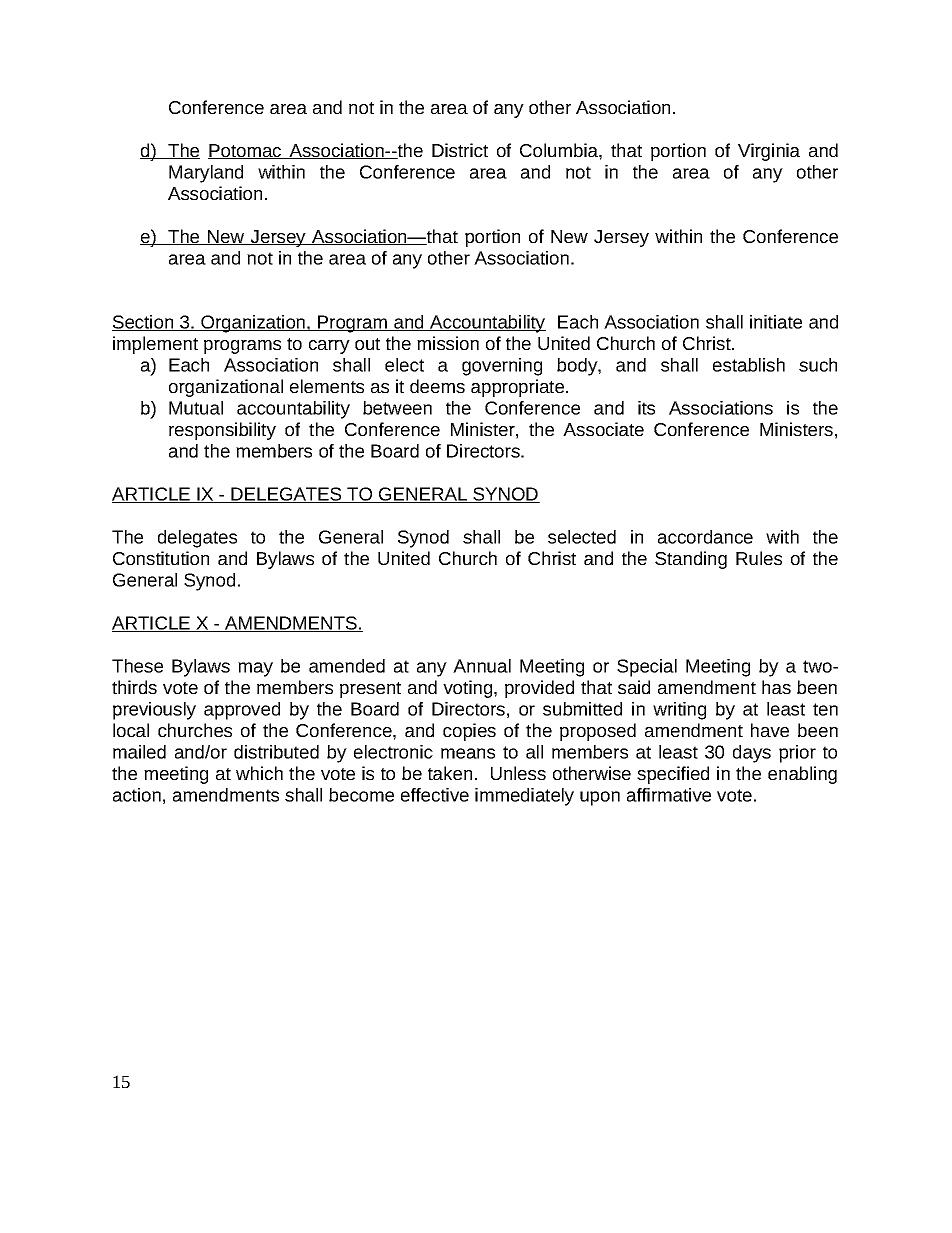 This screenshot has width=952, height=1233. What do you see at coordinates (776, 322) in the screenshot?
I see `initiate` at bounding box center [776, 322].
